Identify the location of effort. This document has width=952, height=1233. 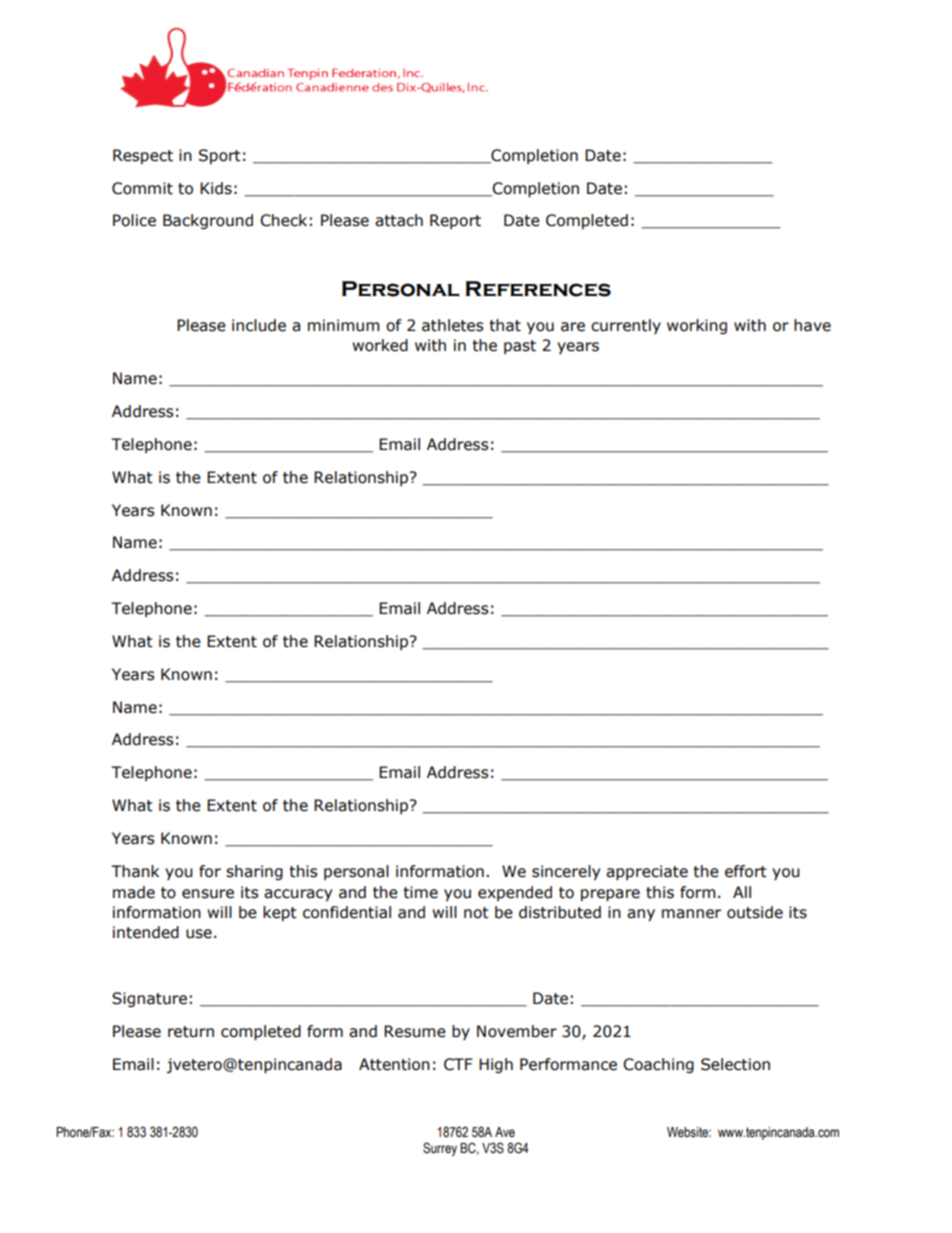
(746, 871).
